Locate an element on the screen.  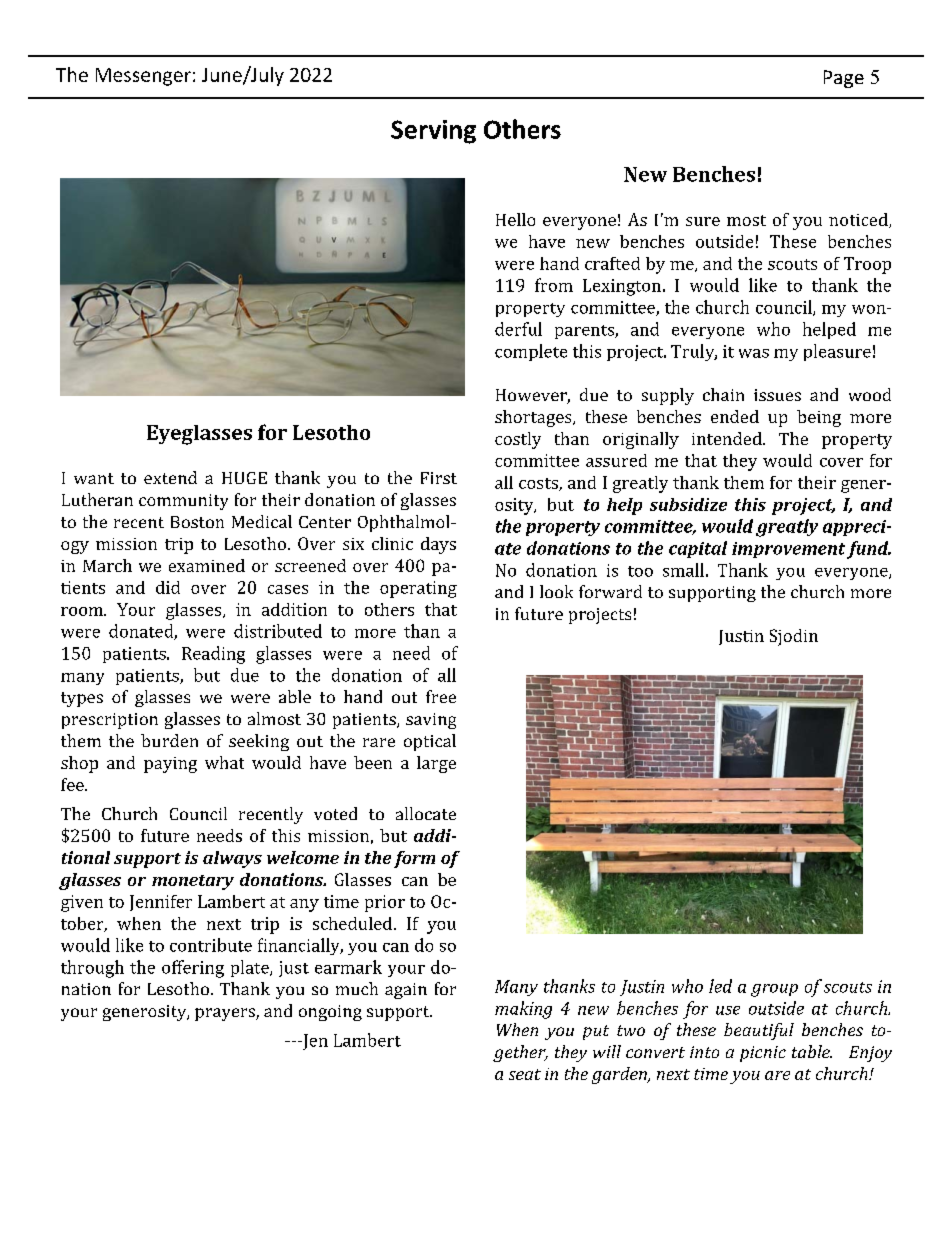
seat is located at coordinates (525, 1074).
